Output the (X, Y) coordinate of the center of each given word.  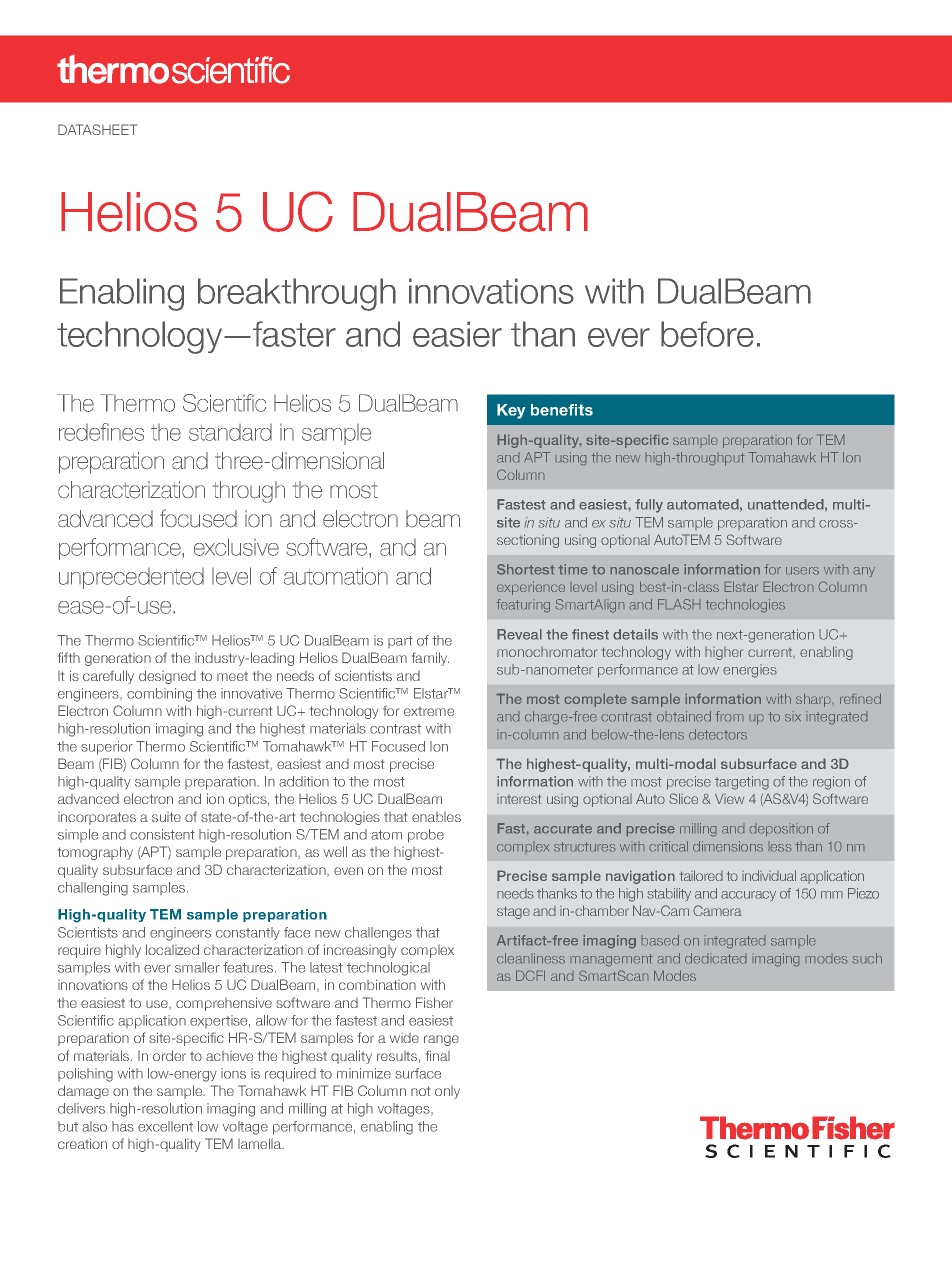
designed (167, 677)
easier (457, 334)
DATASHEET (97, 129)
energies (750, 671)
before (707, 334)
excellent (165, 1126)
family (430, 659)
